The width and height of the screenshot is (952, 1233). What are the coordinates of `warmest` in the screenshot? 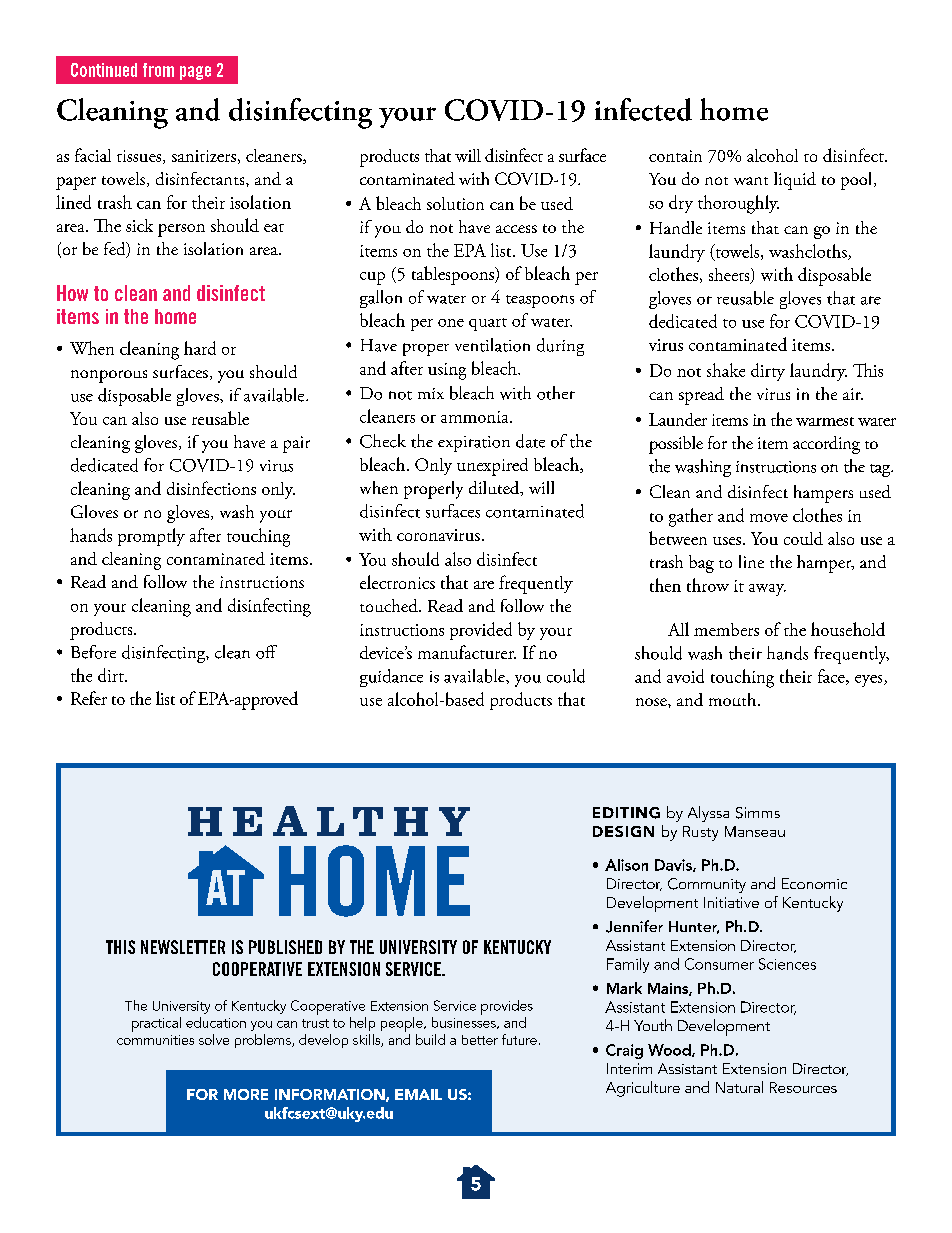 It's located at (825, 421).
